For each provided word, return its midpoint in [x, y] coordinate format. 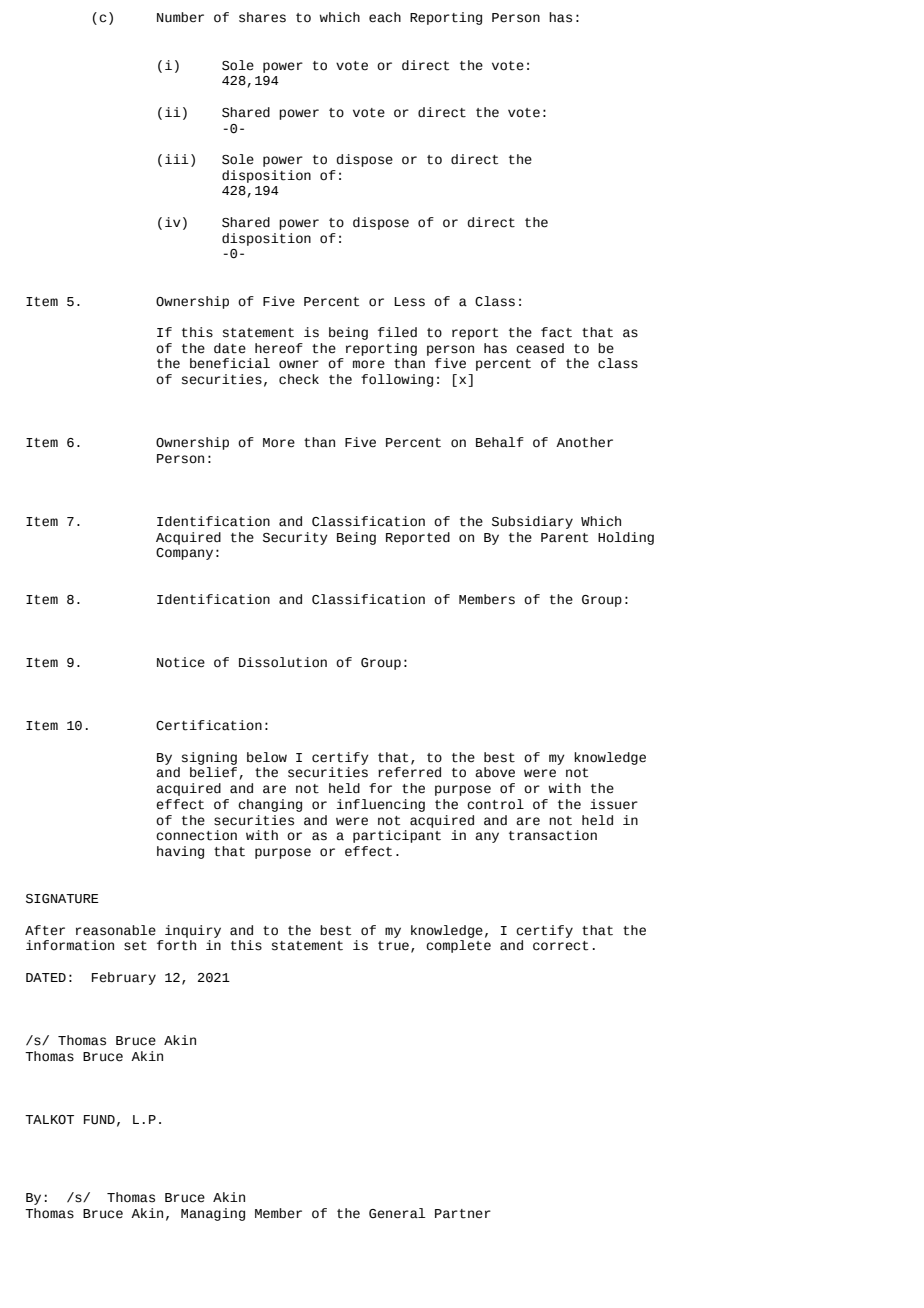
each [385, 17]
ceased [540, 348]
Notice [181, 662]
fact [556, 332]
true [393, 946]
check [299, 379]
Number [180, 17]
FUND [99, 1120]
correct [560, 946]
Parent [564, 538]
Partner [463, 1214]
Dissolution [283, 662]
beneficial [230, 363]
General [397, 1213]
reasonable [116, 930]
